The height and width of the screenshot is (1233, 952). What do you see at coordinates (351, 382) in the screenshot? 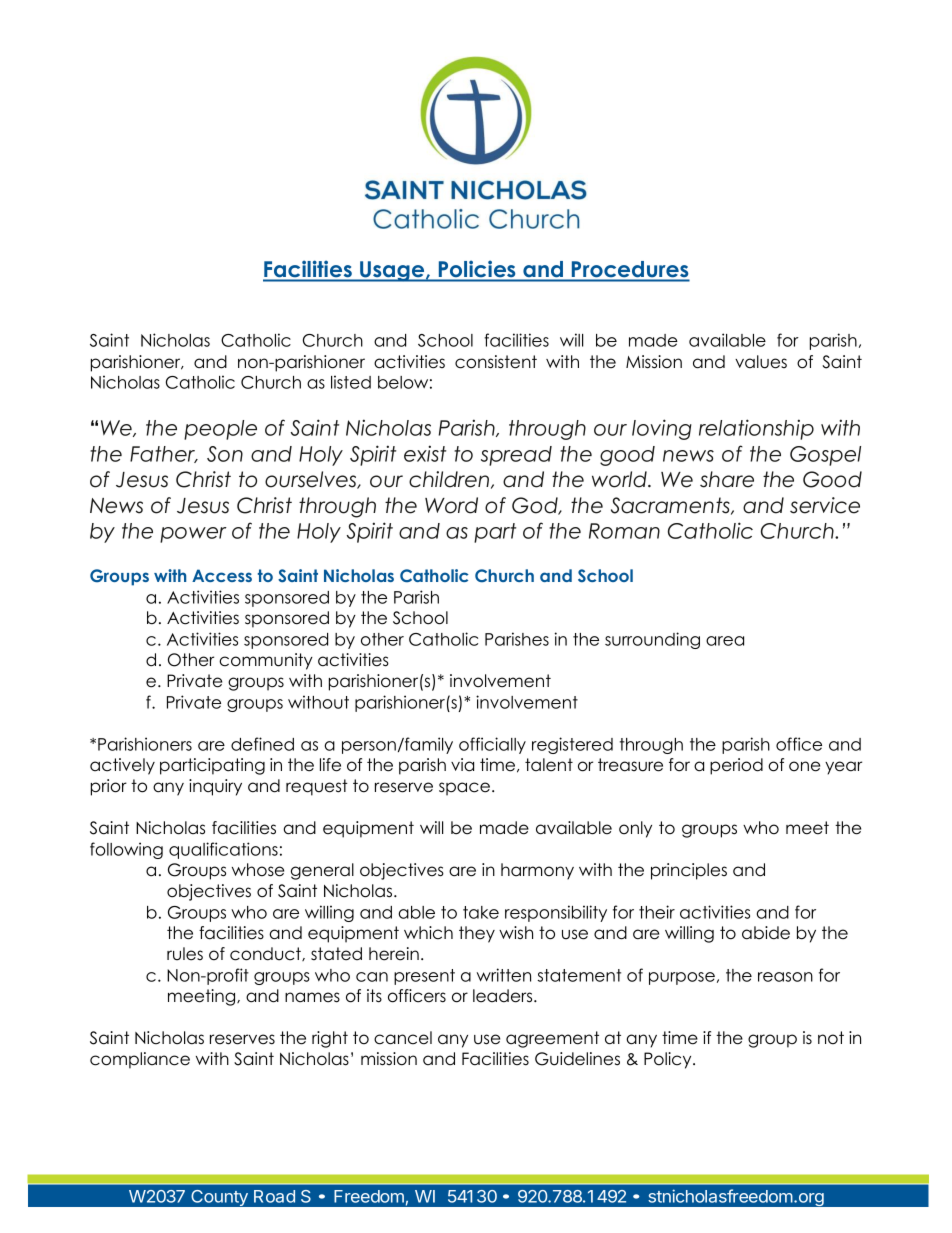
I see `listed` at bounding box center [351, 382].
